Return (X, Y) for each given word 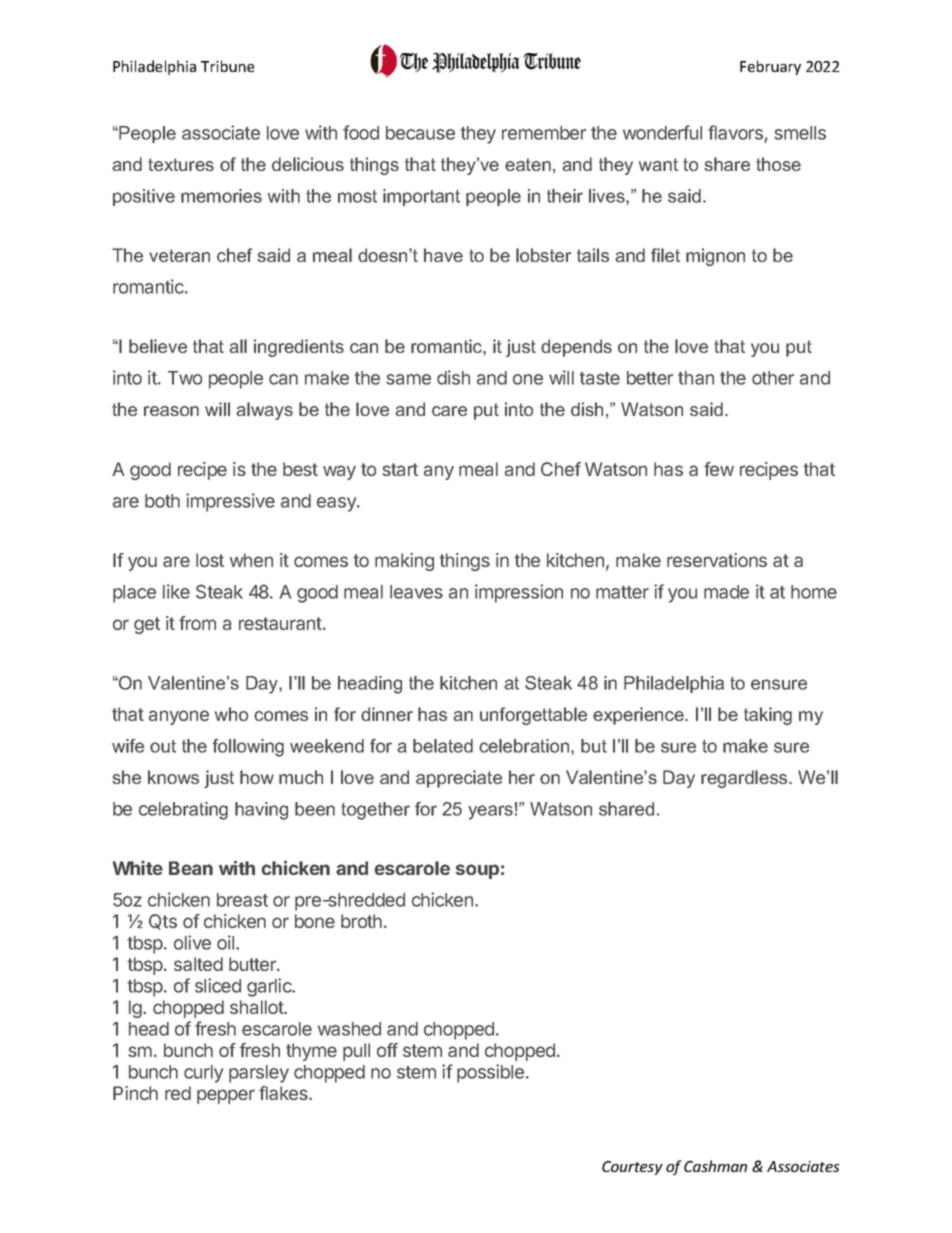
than (696, 378)
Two (185, 378)
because (420, 133)
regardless (745, 779)
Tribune (227, 66)
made (726, 592)
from (197, 623)
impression (519, 593)
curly (203, 1074)
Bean (191, 868)
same (408, 379)
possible (490, 1073)
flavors (736, 134)
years (490, 812)
